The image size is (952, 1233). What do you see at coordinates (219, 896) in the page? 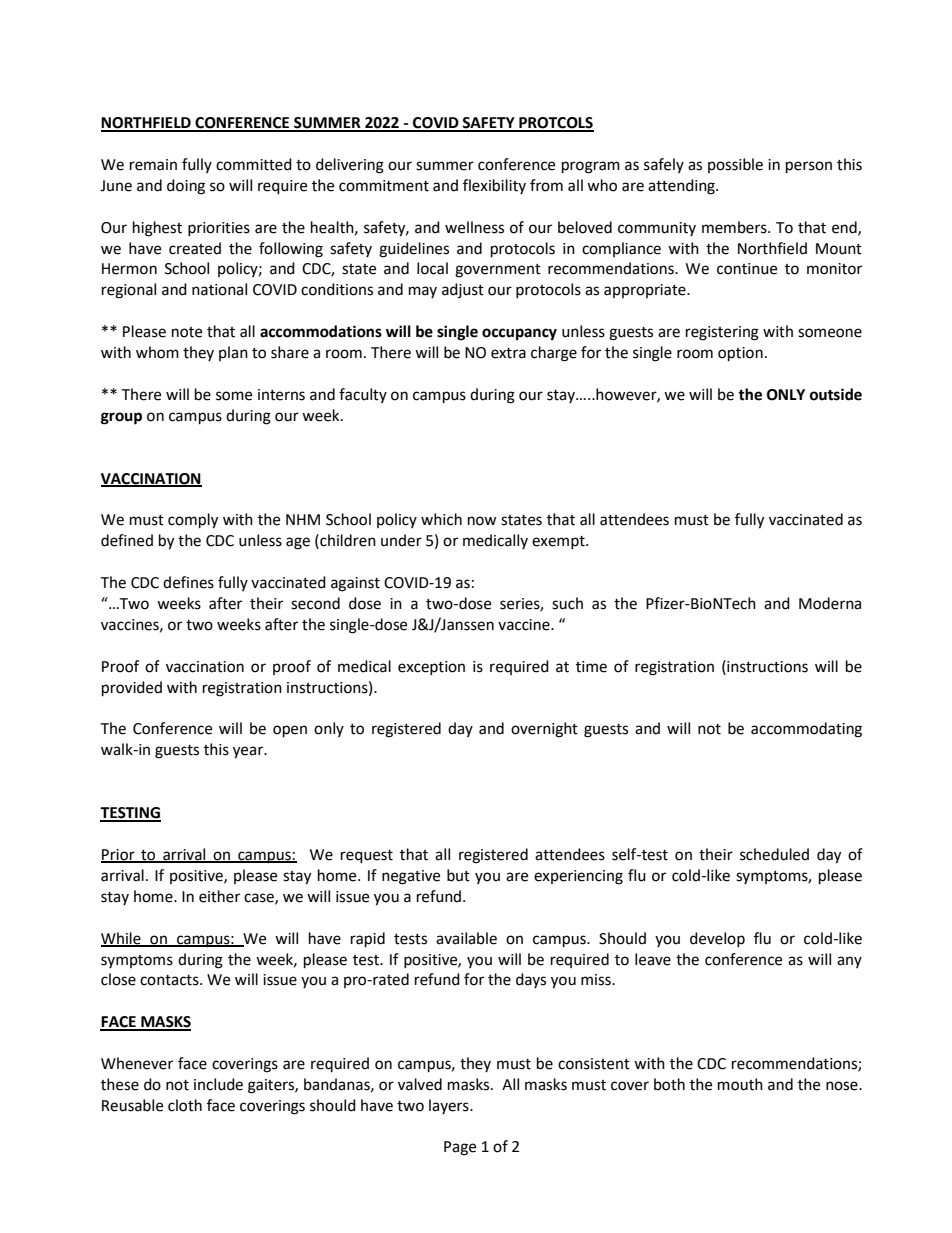
I see `either` at bounding box center [219, 896].
